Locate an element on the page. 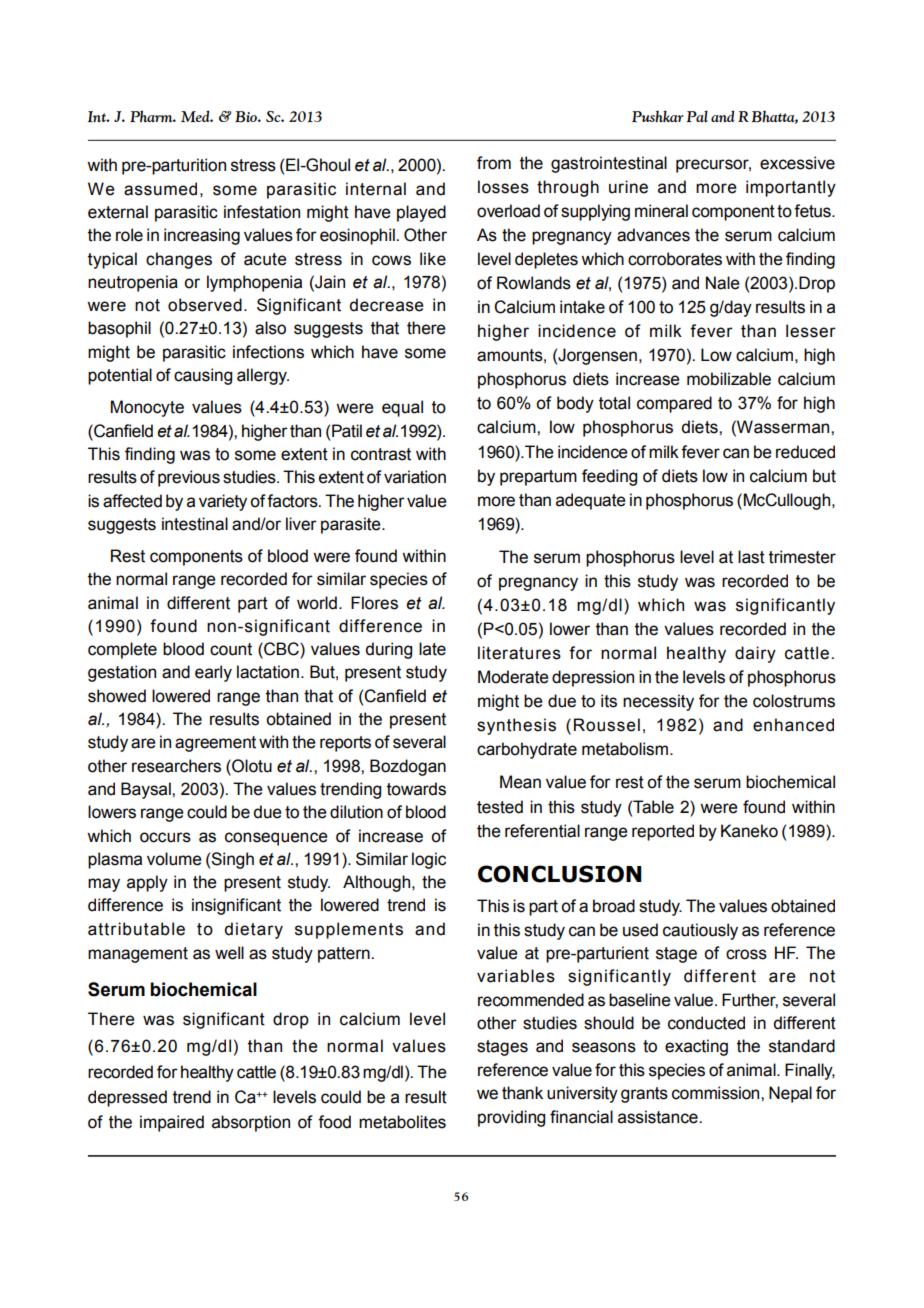 The width and height of the page is (924, 1308). dairy is located at coordinates (755, 654).
